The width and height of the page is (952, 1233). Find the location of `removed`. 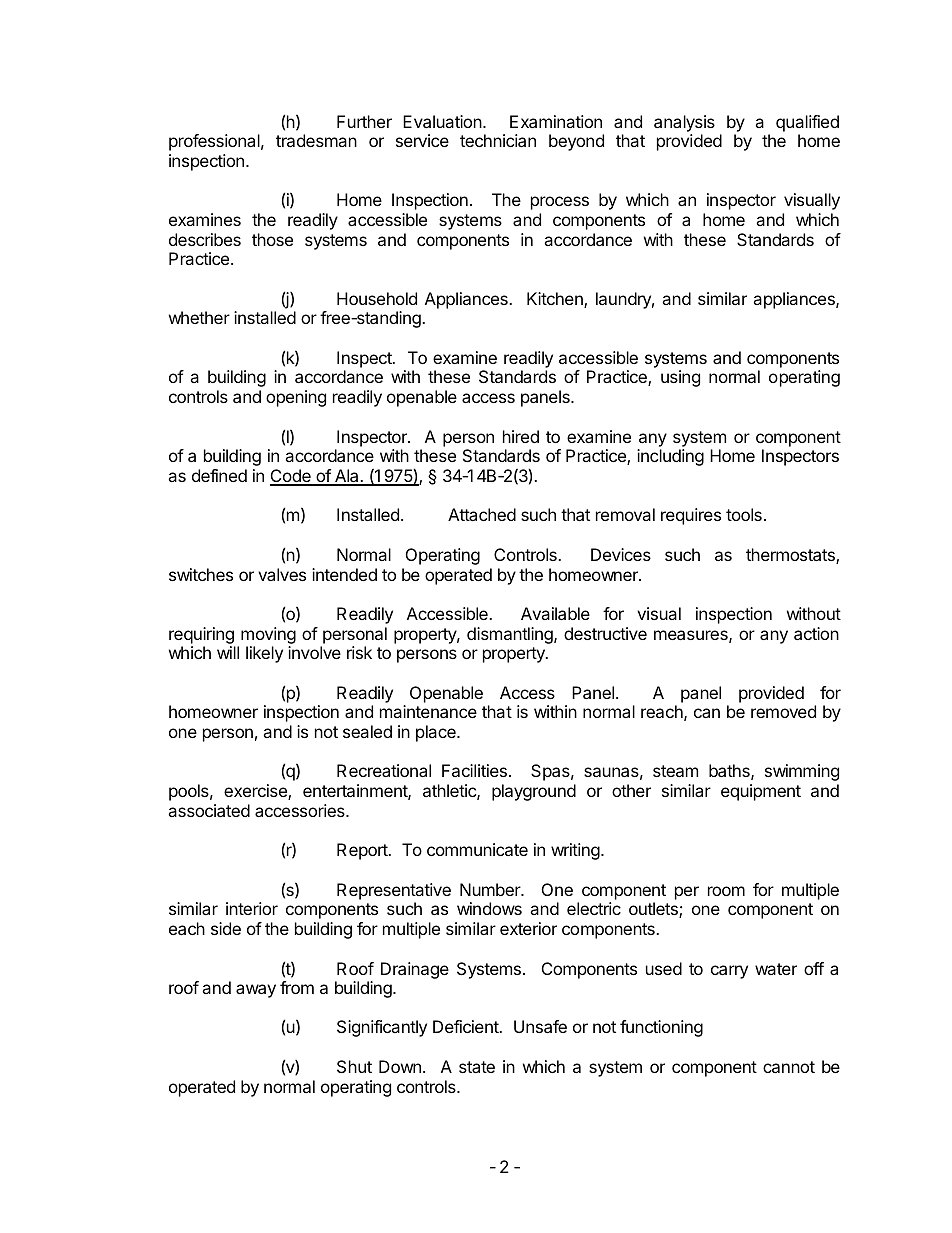

removed is located at coordinates (783, 711).
